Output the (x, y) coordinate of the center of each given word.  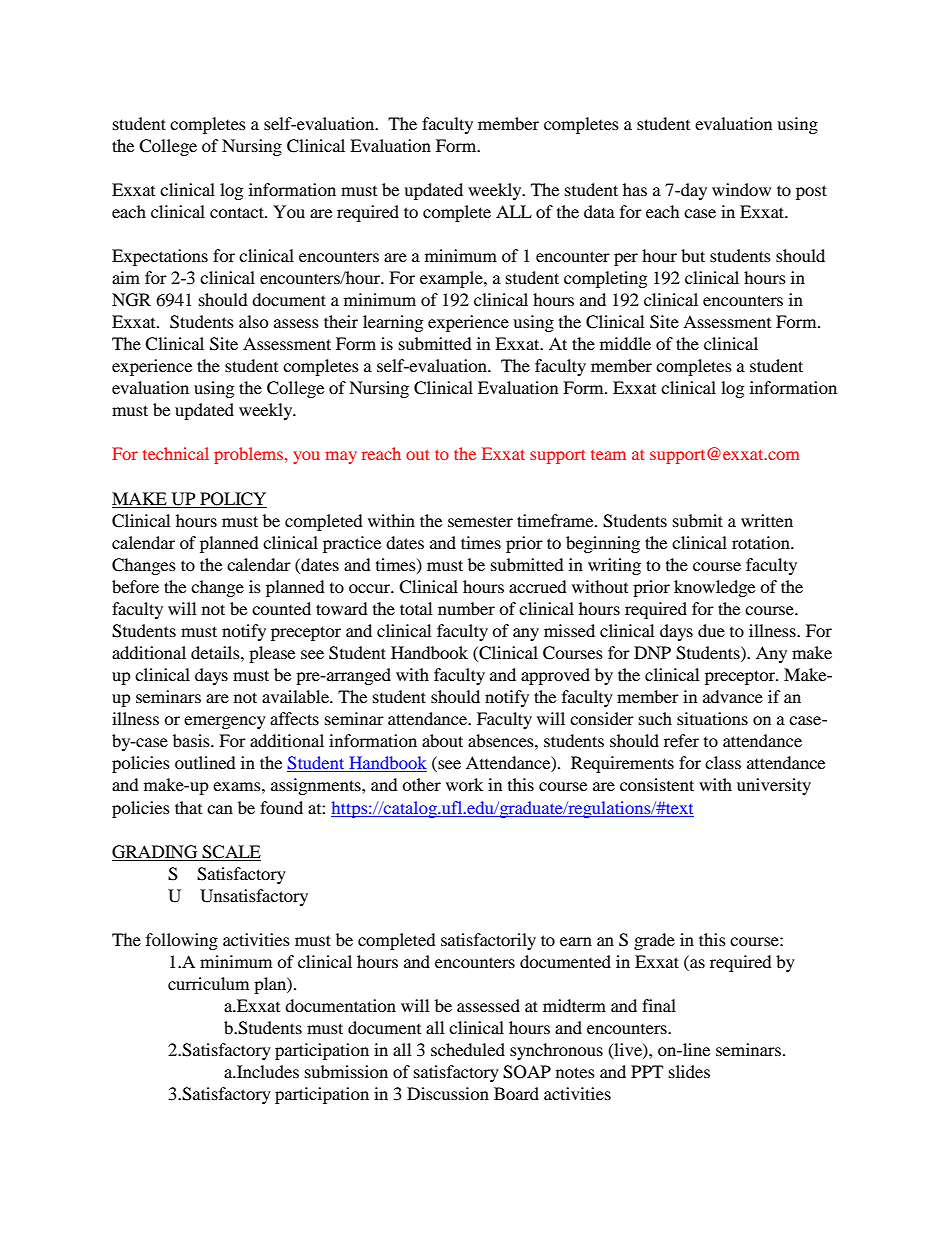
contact (238, 212)
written (767, 520)
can (220, 809)
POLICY (232, 500)
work (464, 784)
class (723, 762)
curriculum (208, 983)
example (452, 279)
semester (480, 521)
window (741, 189)
